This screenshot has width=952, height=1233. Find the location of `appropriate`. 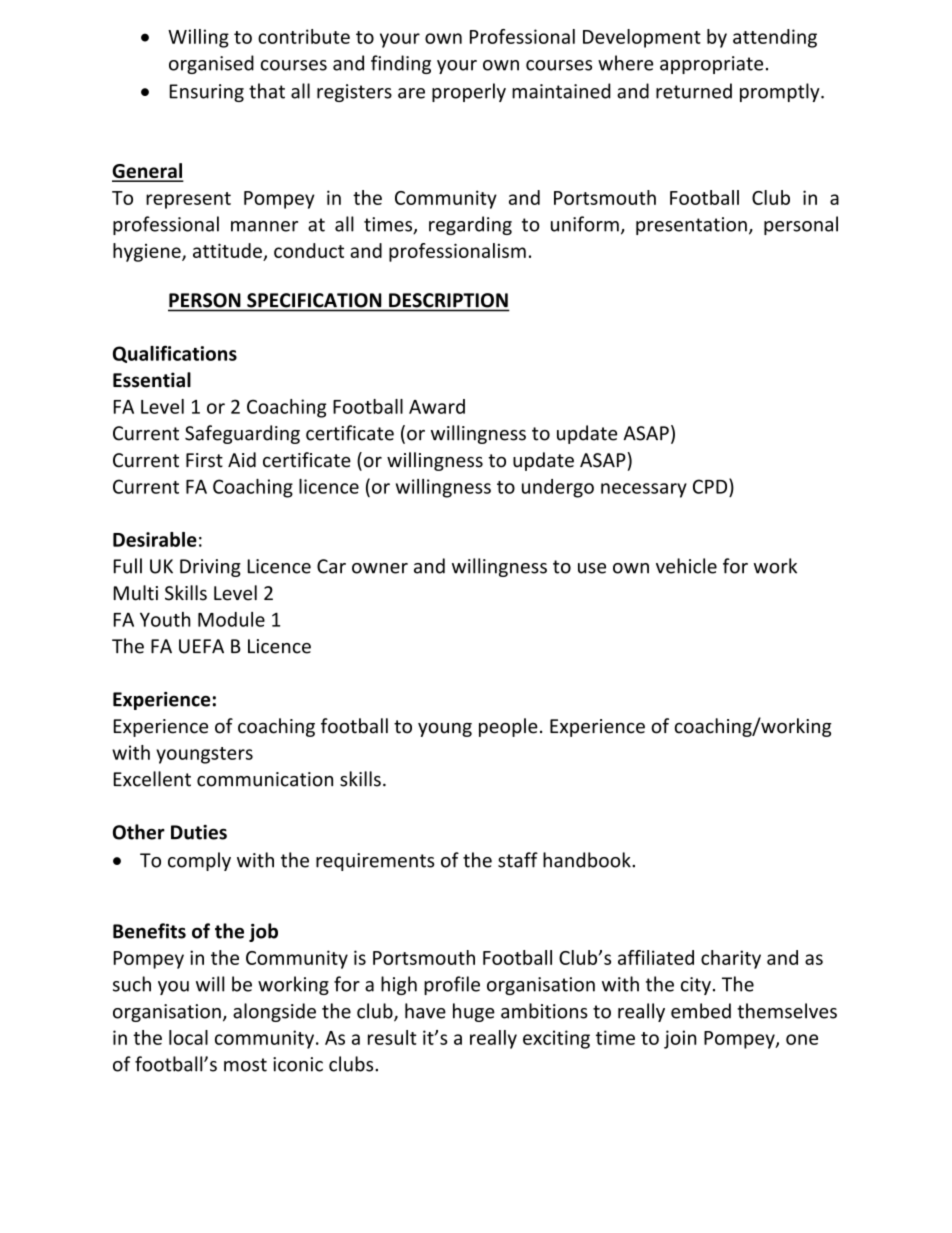

appropriate is located at coordinates (711, 65).
